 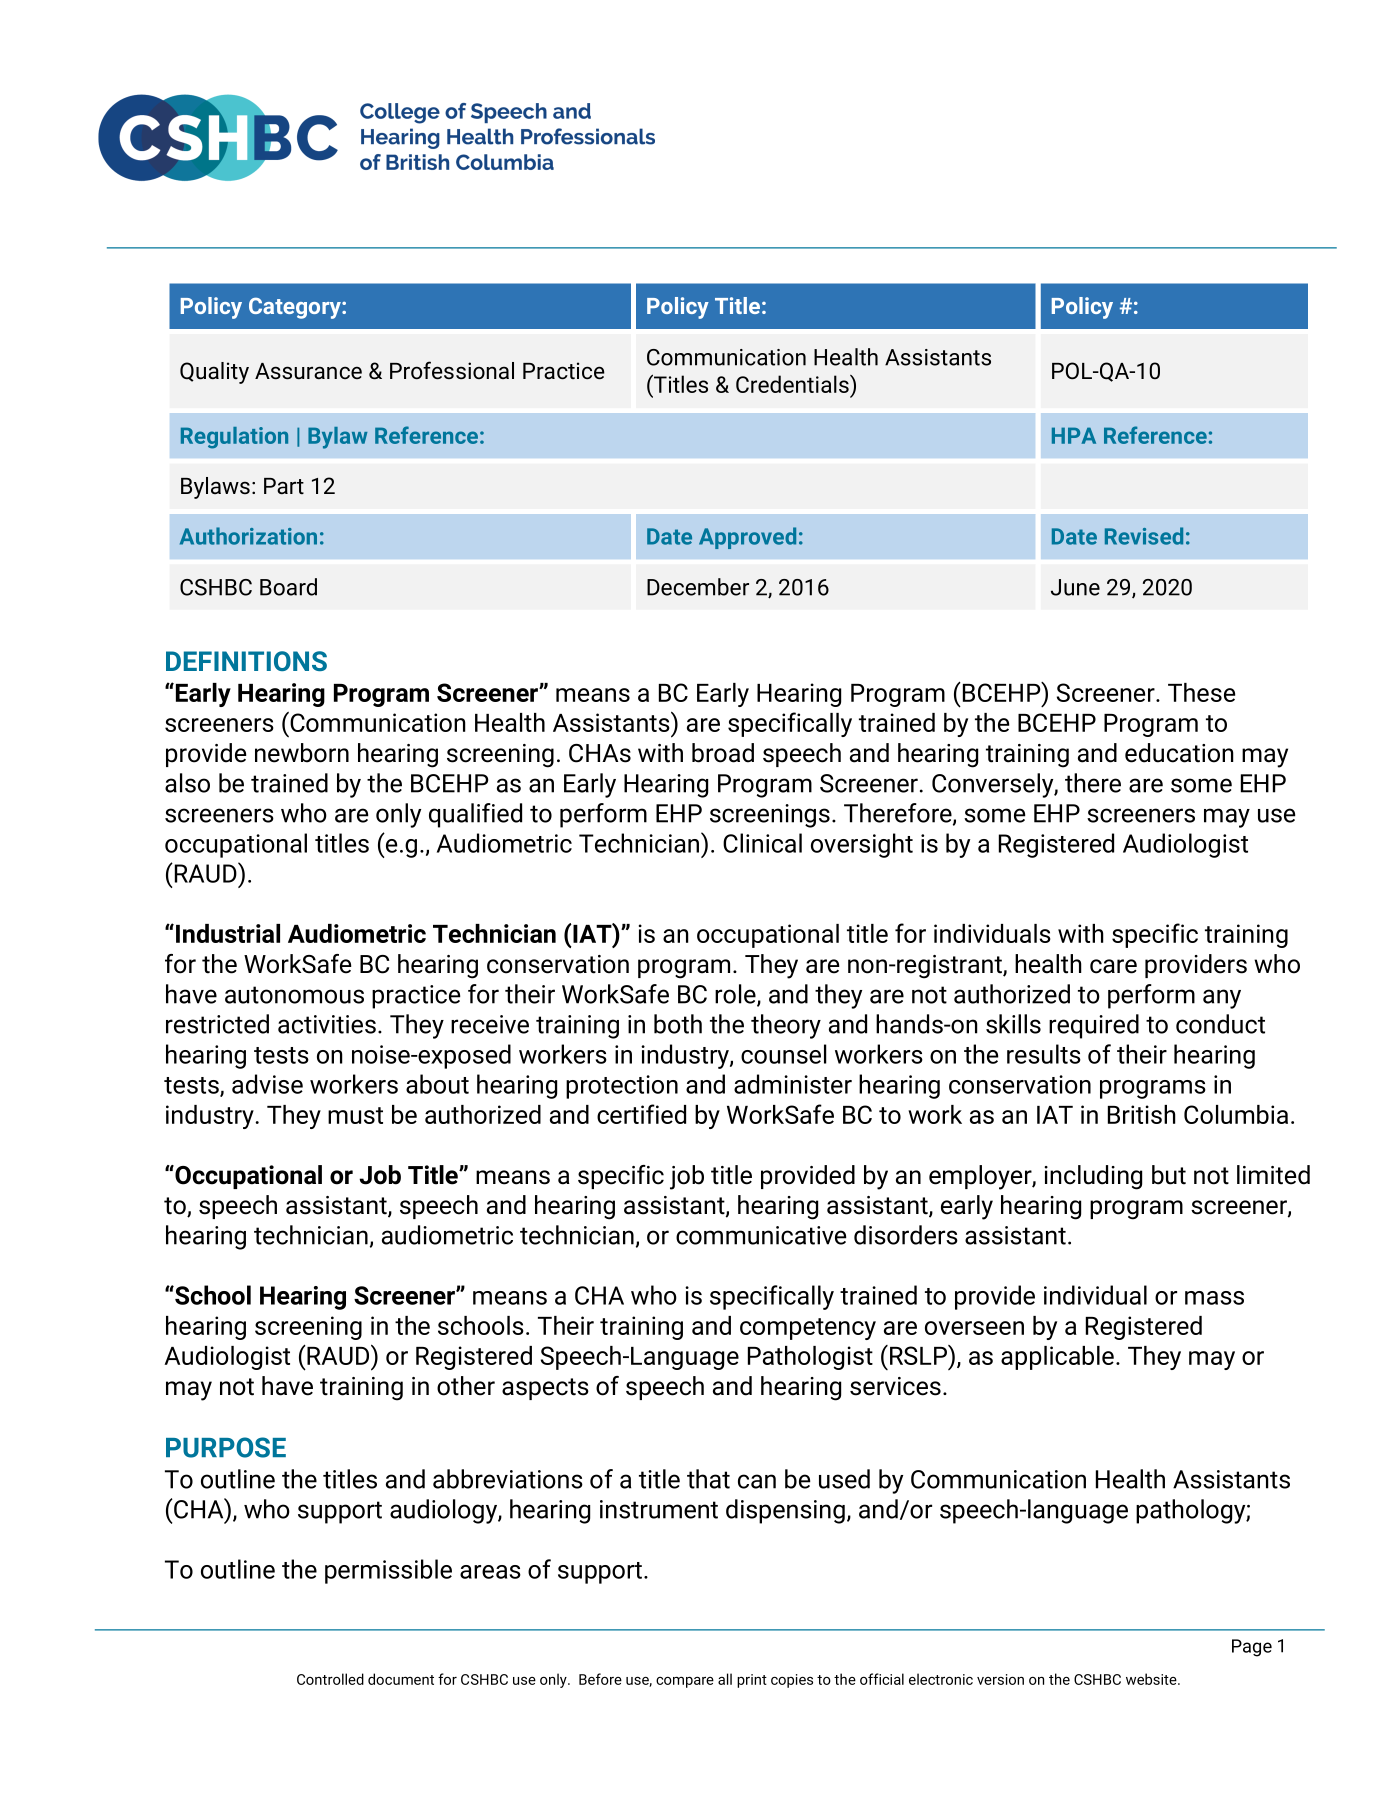 What do you see at coordinates (1074, 435) in the image?
I see `HPA` at bounding box center [1074, 435].
